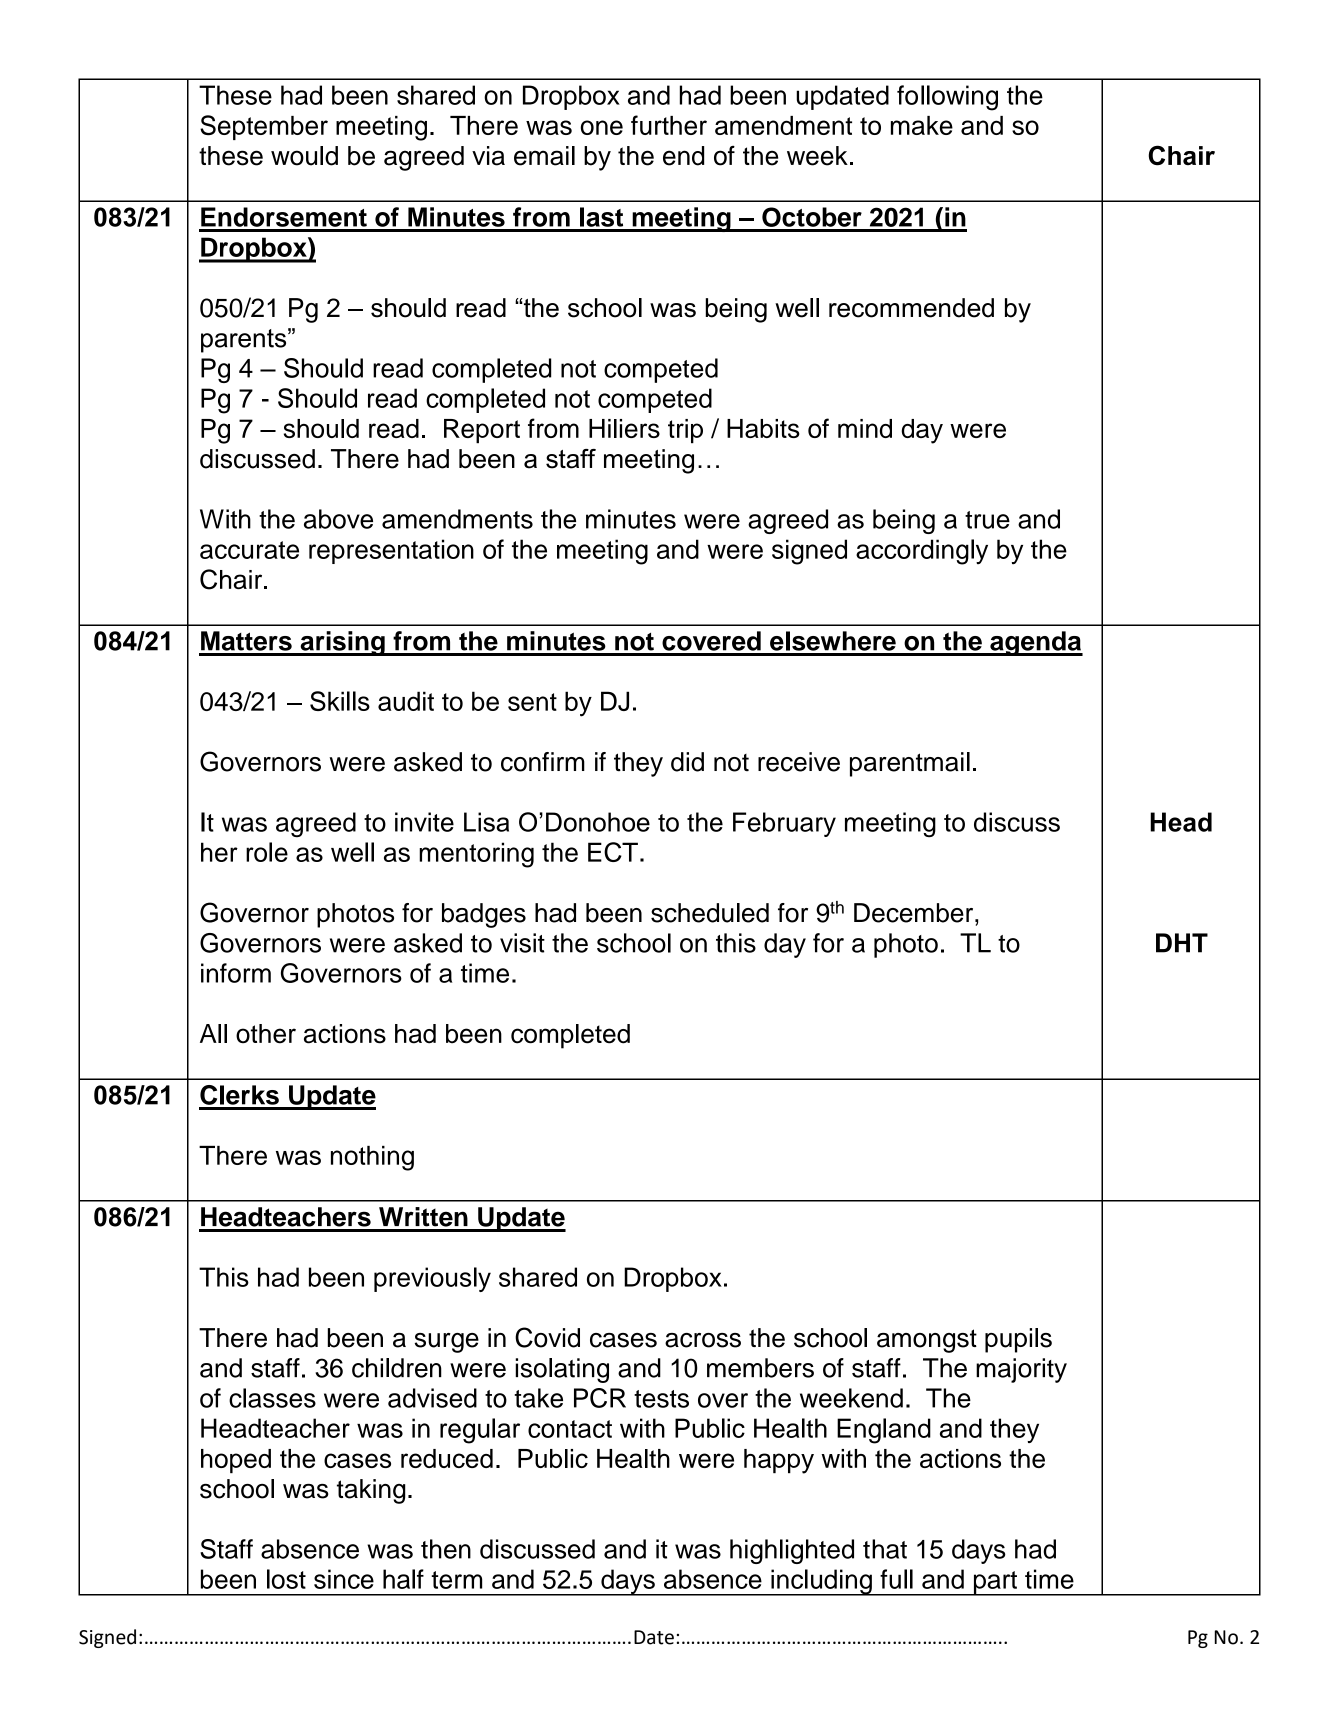 The image size is (1339, 1733). I want to click on since, so click(344, 1579).
